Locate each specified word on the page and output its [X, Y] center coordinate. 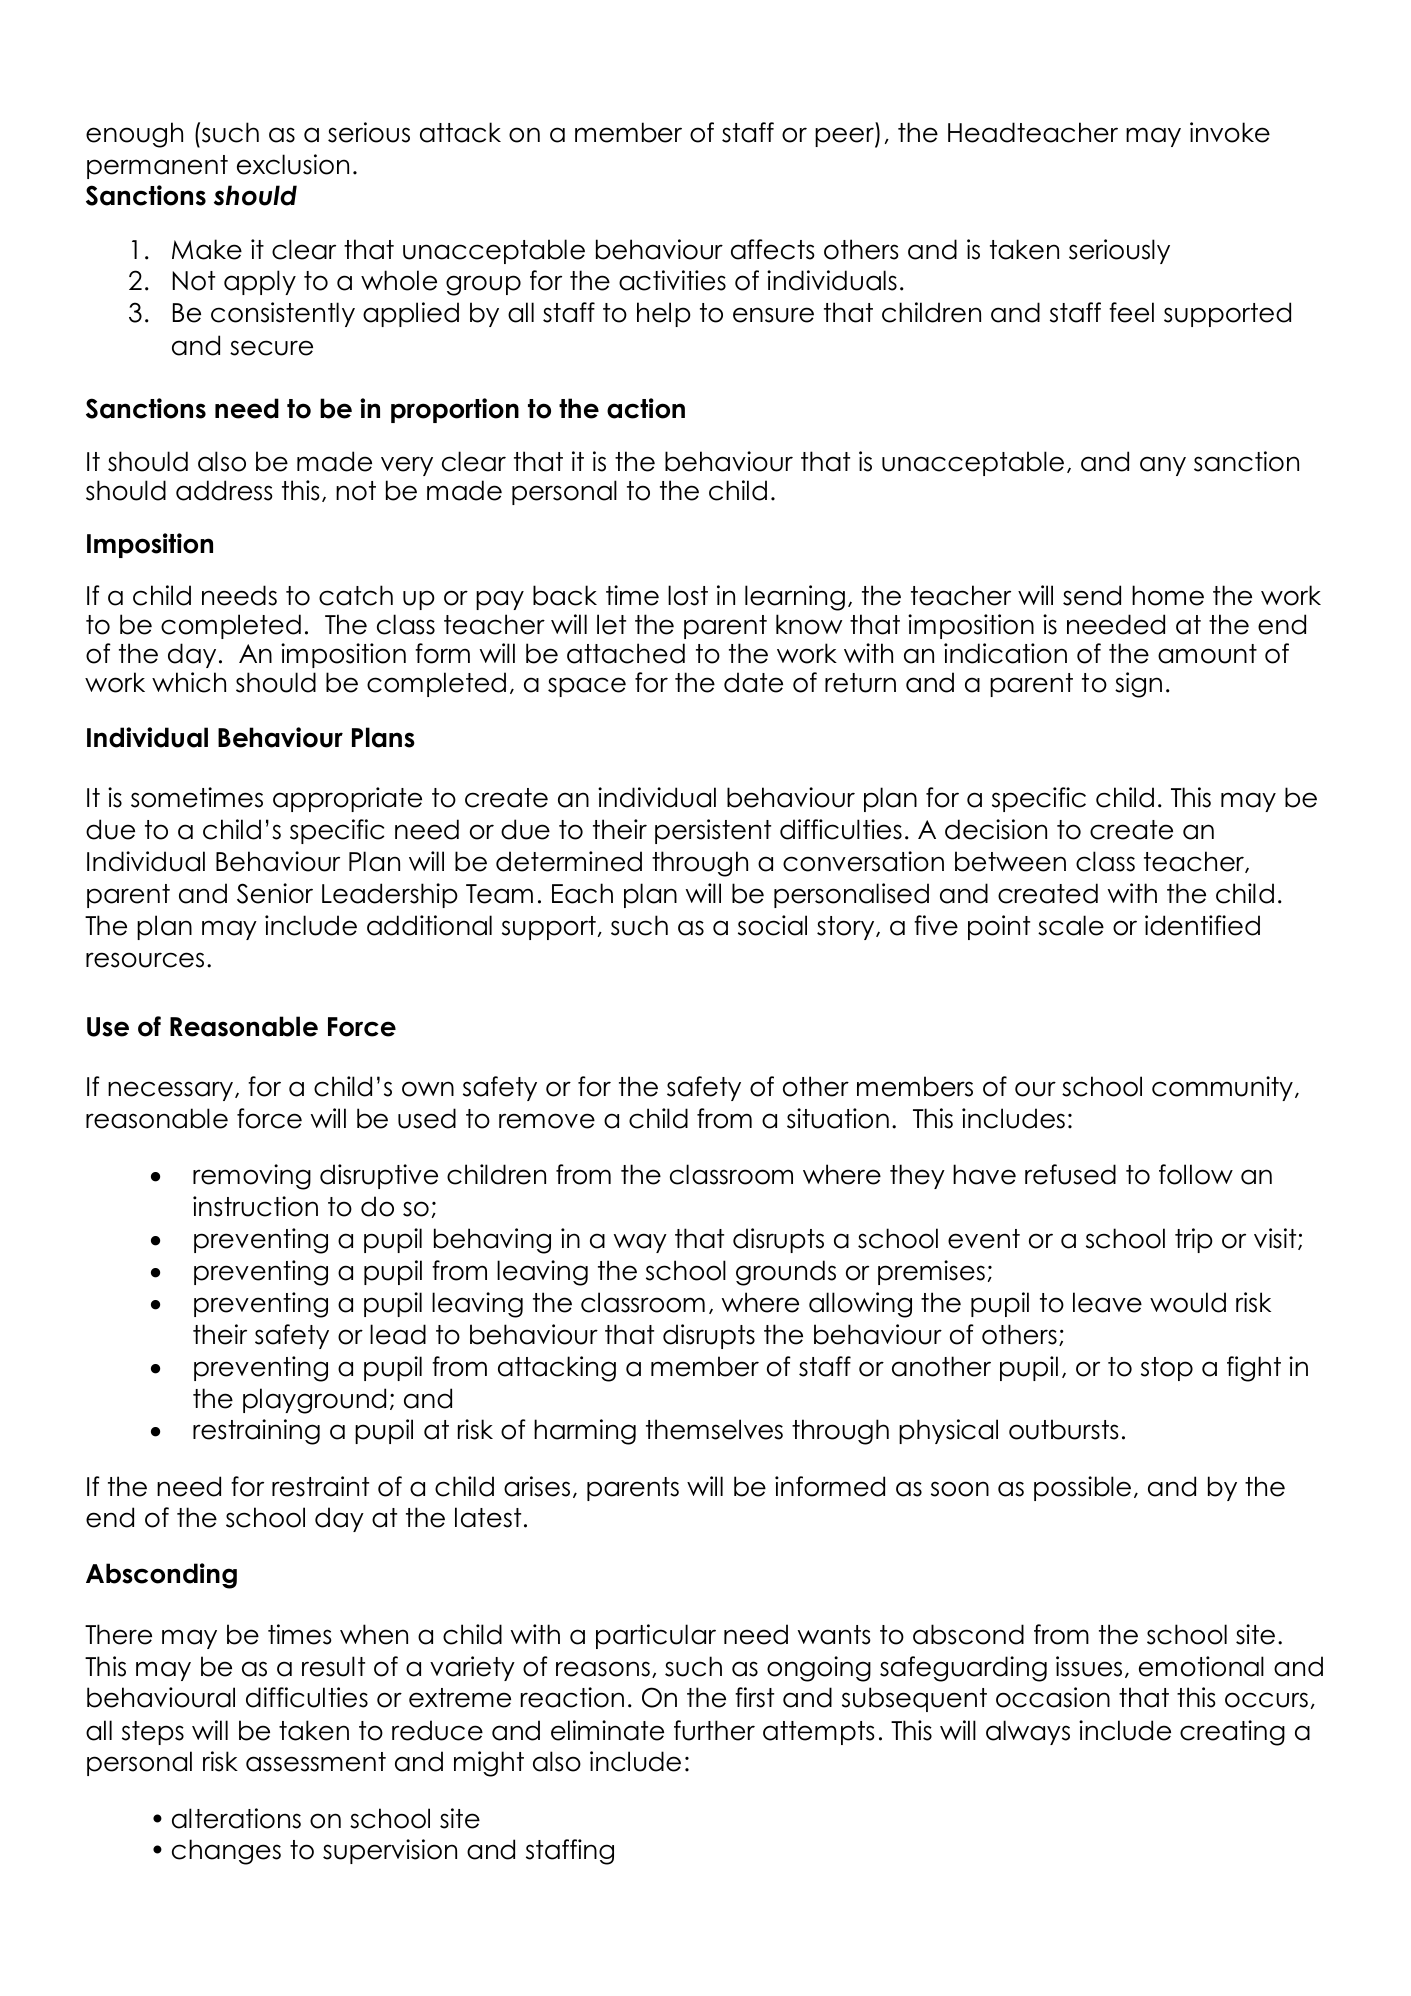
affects [773, 249]
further [714, 1730]
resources [145, 960]
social [772, 925]
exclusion [293, 164]
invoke [1230, 132]
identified [1202, 925]
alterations [236, 1818]
